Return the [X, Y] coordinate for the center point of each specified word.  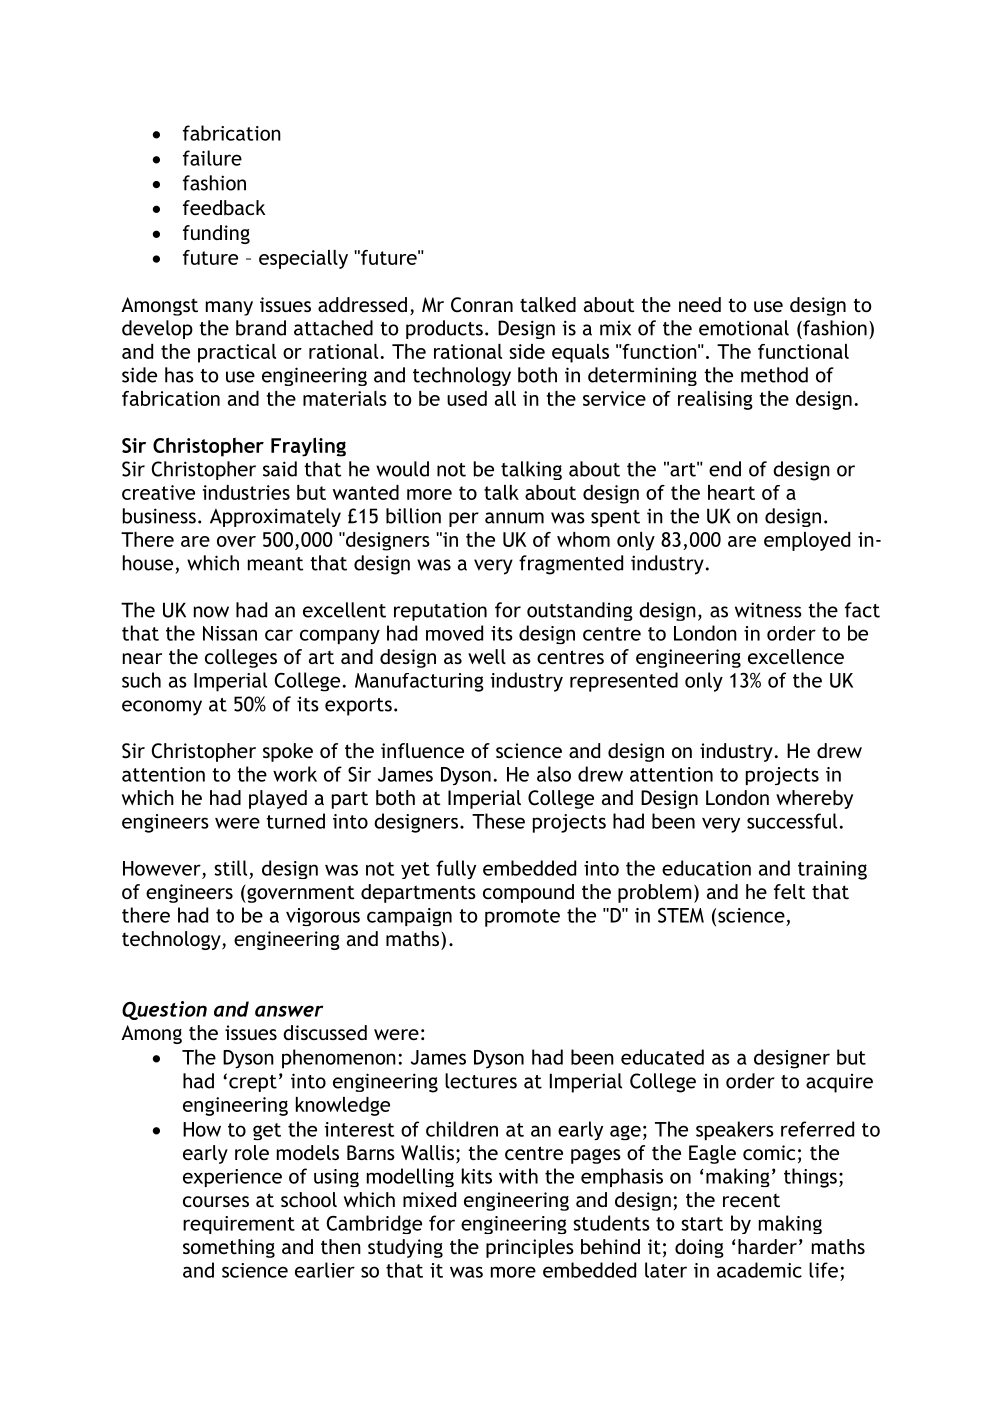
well [487, 656]
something [229, 1248]
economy [162, 708]
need [700, 304]
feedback [224, 207]
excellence [796, 656]
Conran [482, 305]
